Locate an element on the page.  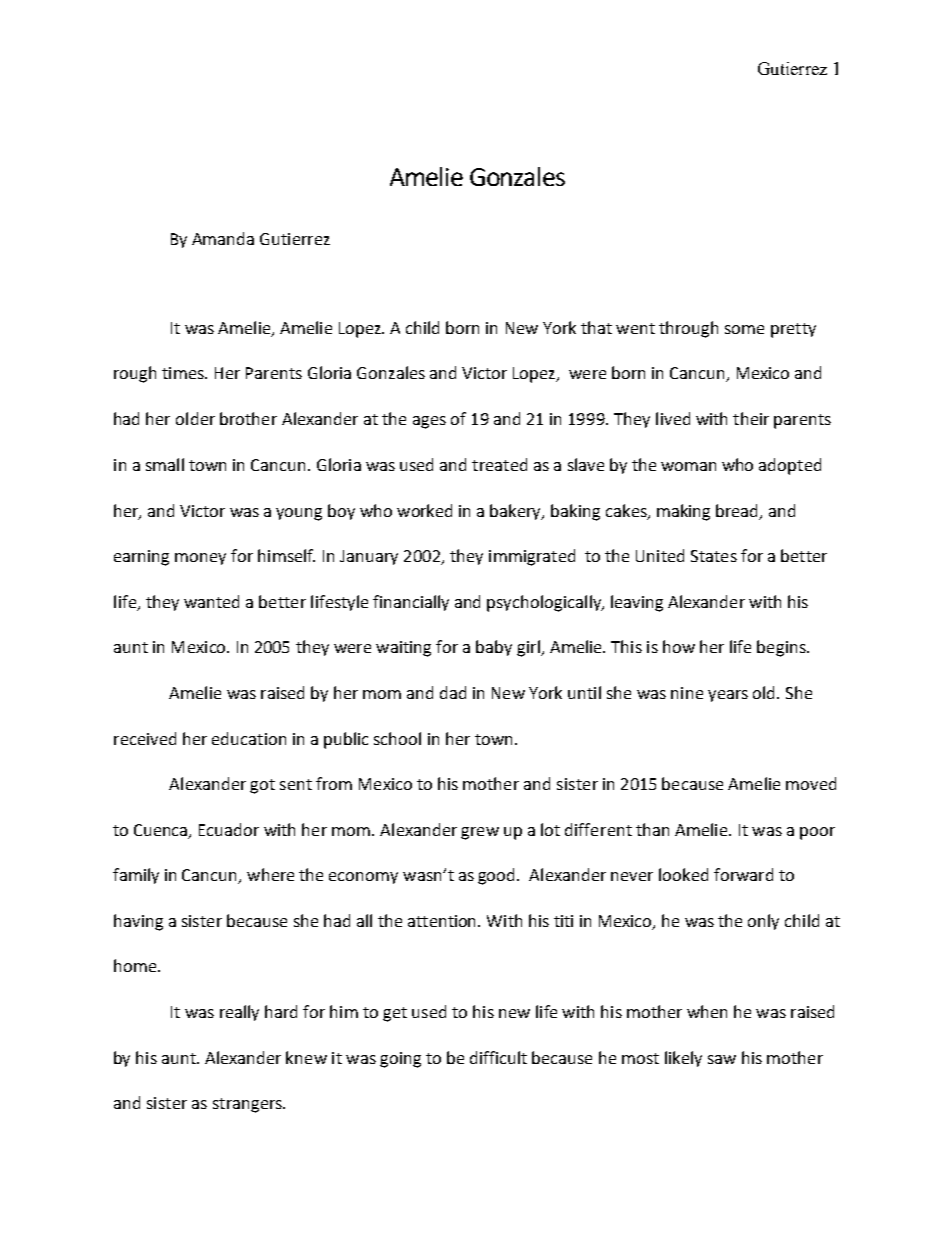
education is located at coordinates (249, 738).
